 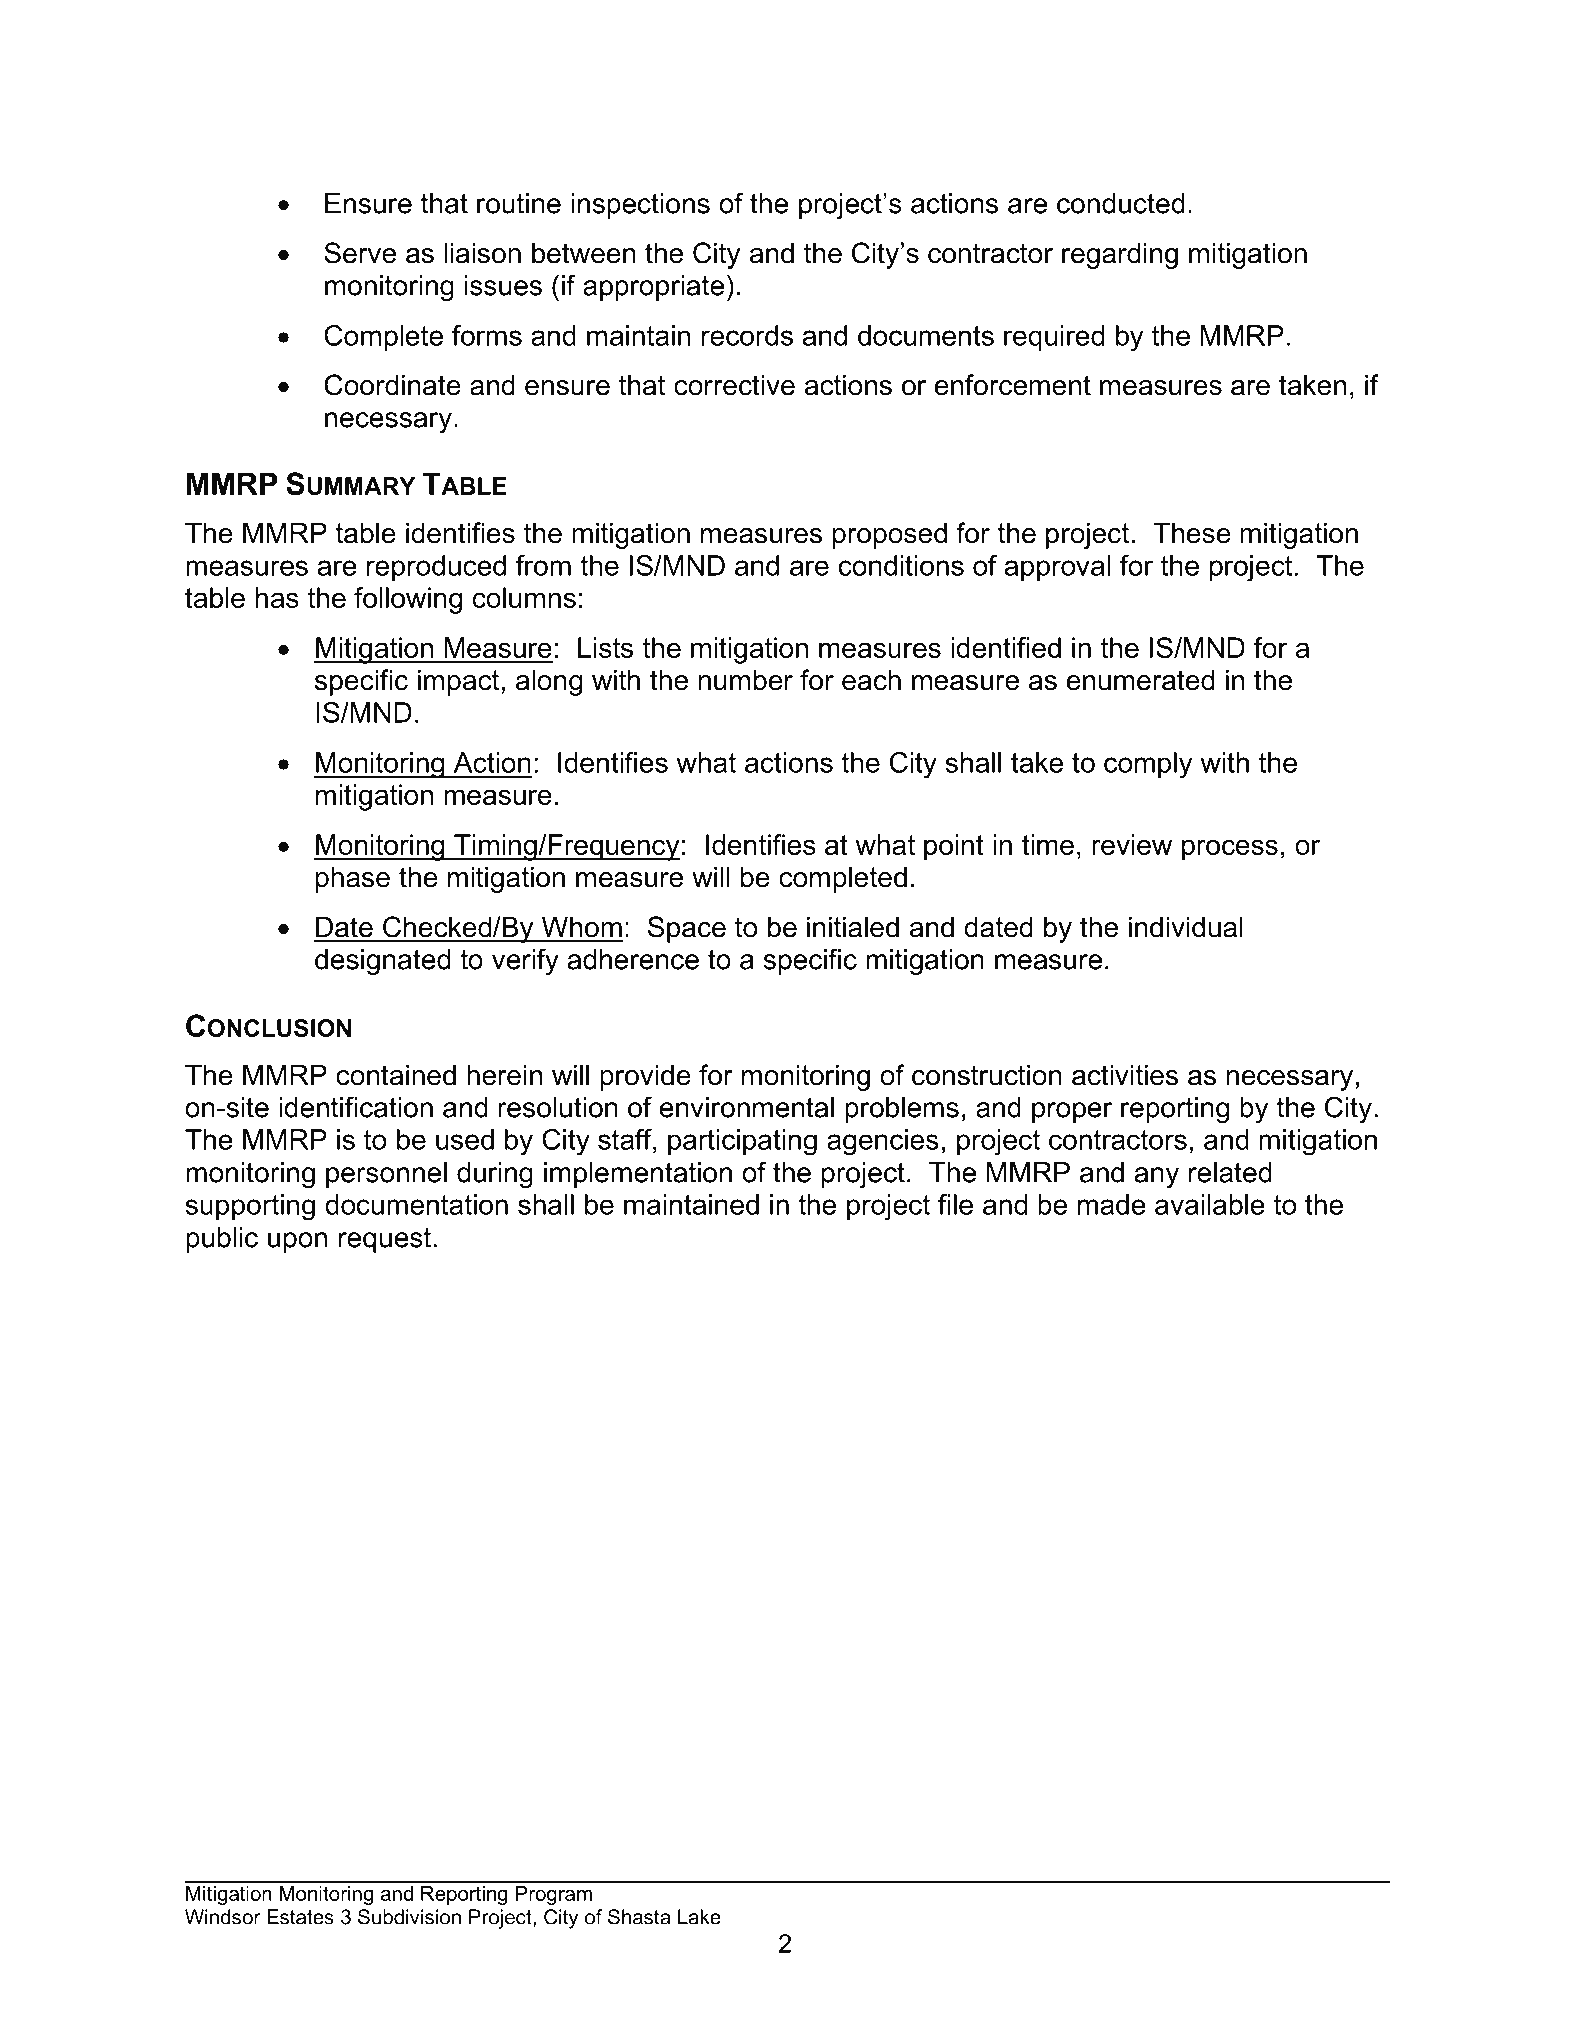 What do you see at coordinates (699, 1917) in the screenshot?
I see `Lake` at bounding box center [699, 1917].
